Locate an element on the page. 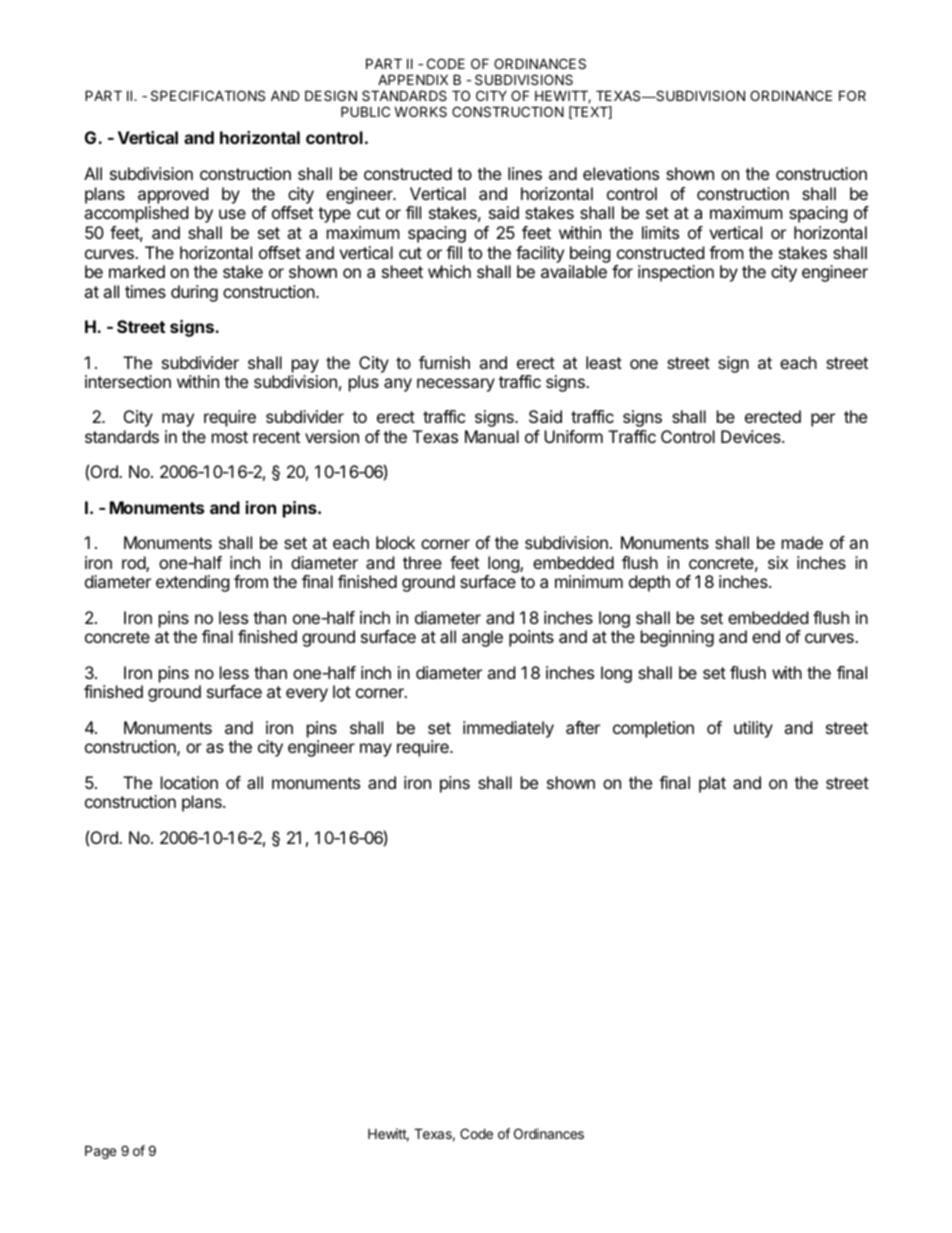 The image size is (952, 1233). Manual is located at coordinates (492, 436).
